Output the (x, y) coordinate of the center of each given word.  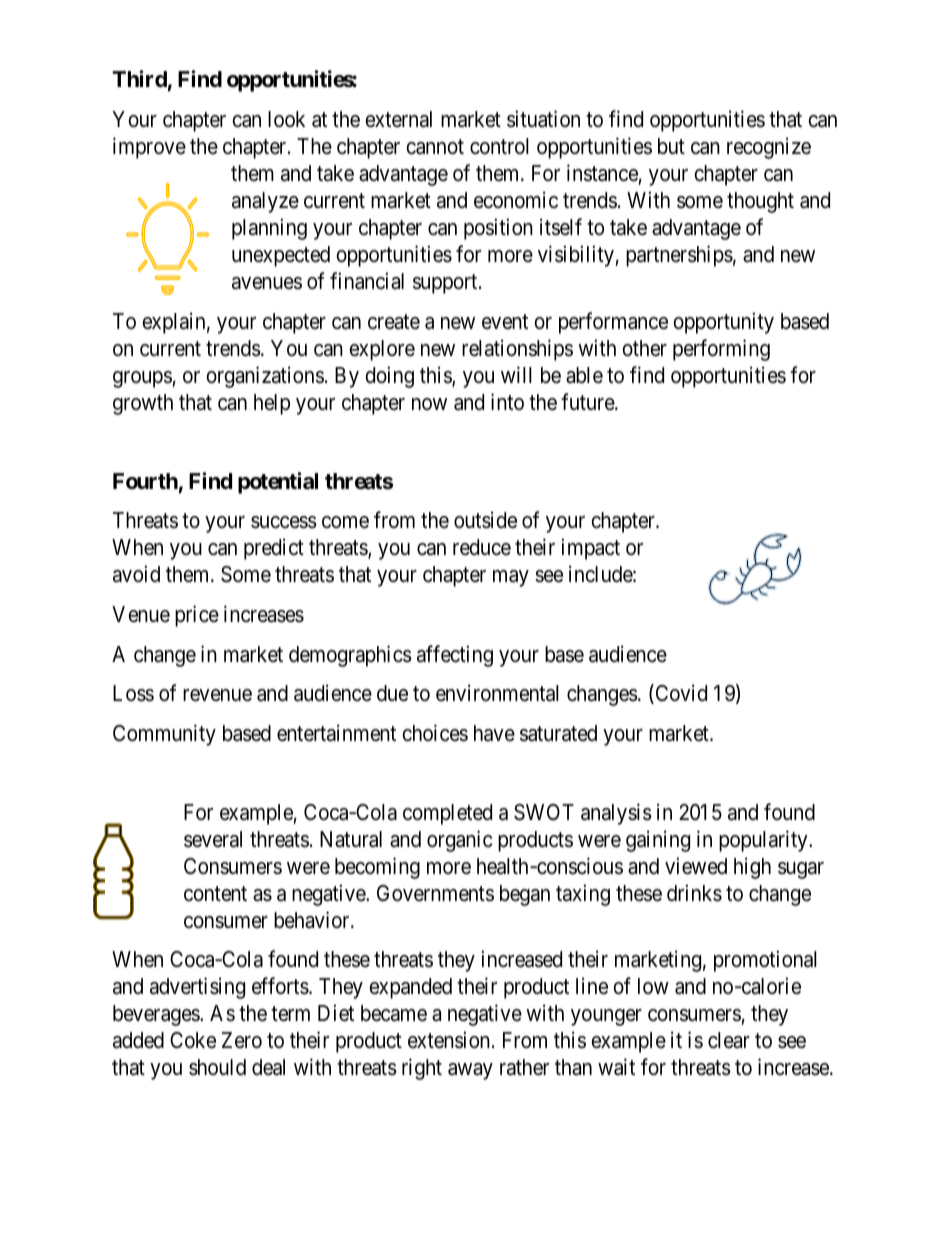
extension (450, 1040)
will (516, 374)
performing (721, 350)
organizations (265, 377)
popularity (764, 841)
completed (447, 814)
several (213, 839)
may (511, 578)
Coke (193, 1040)
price (197, 616)
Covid (680, 694)
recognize (769, 148)
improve (149, 148)
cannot (435, 147)
